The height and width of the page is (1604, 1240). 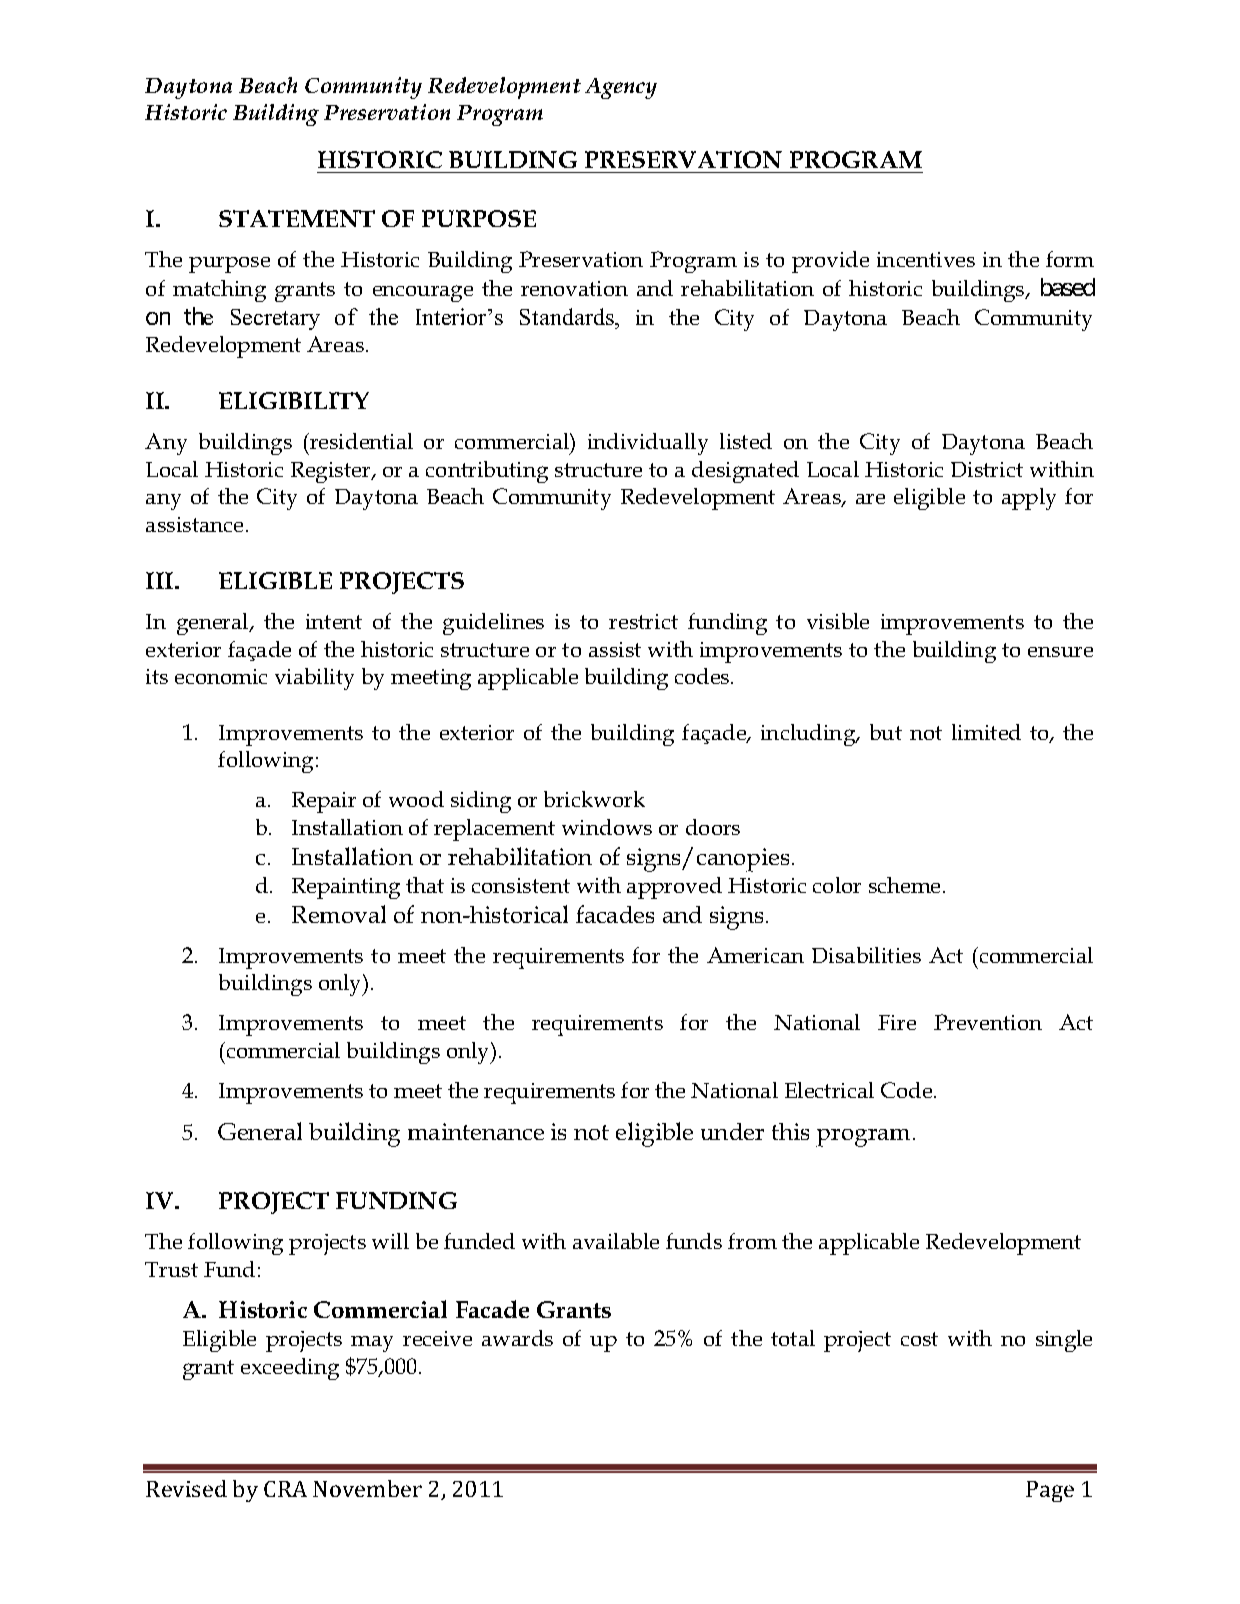 What do you see at coordinates (297, 218) in the page?
I see `STATEMENT` at bounding box center [297, 218].
